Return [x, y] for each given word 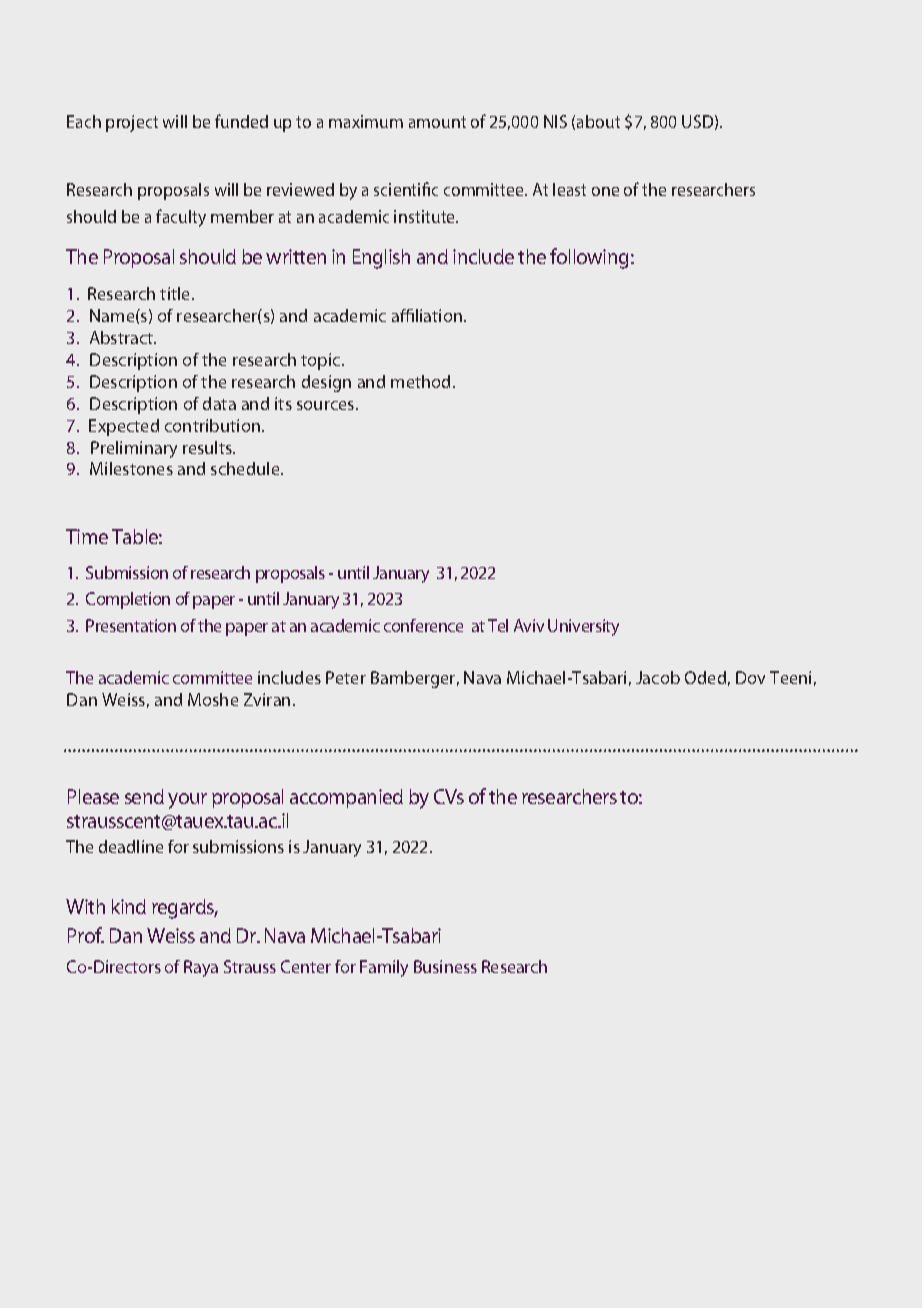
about [598, 121]
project [132, 123]
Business [445, 966]
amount [437, 122]
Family [384, 968]
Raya [201, 968]
